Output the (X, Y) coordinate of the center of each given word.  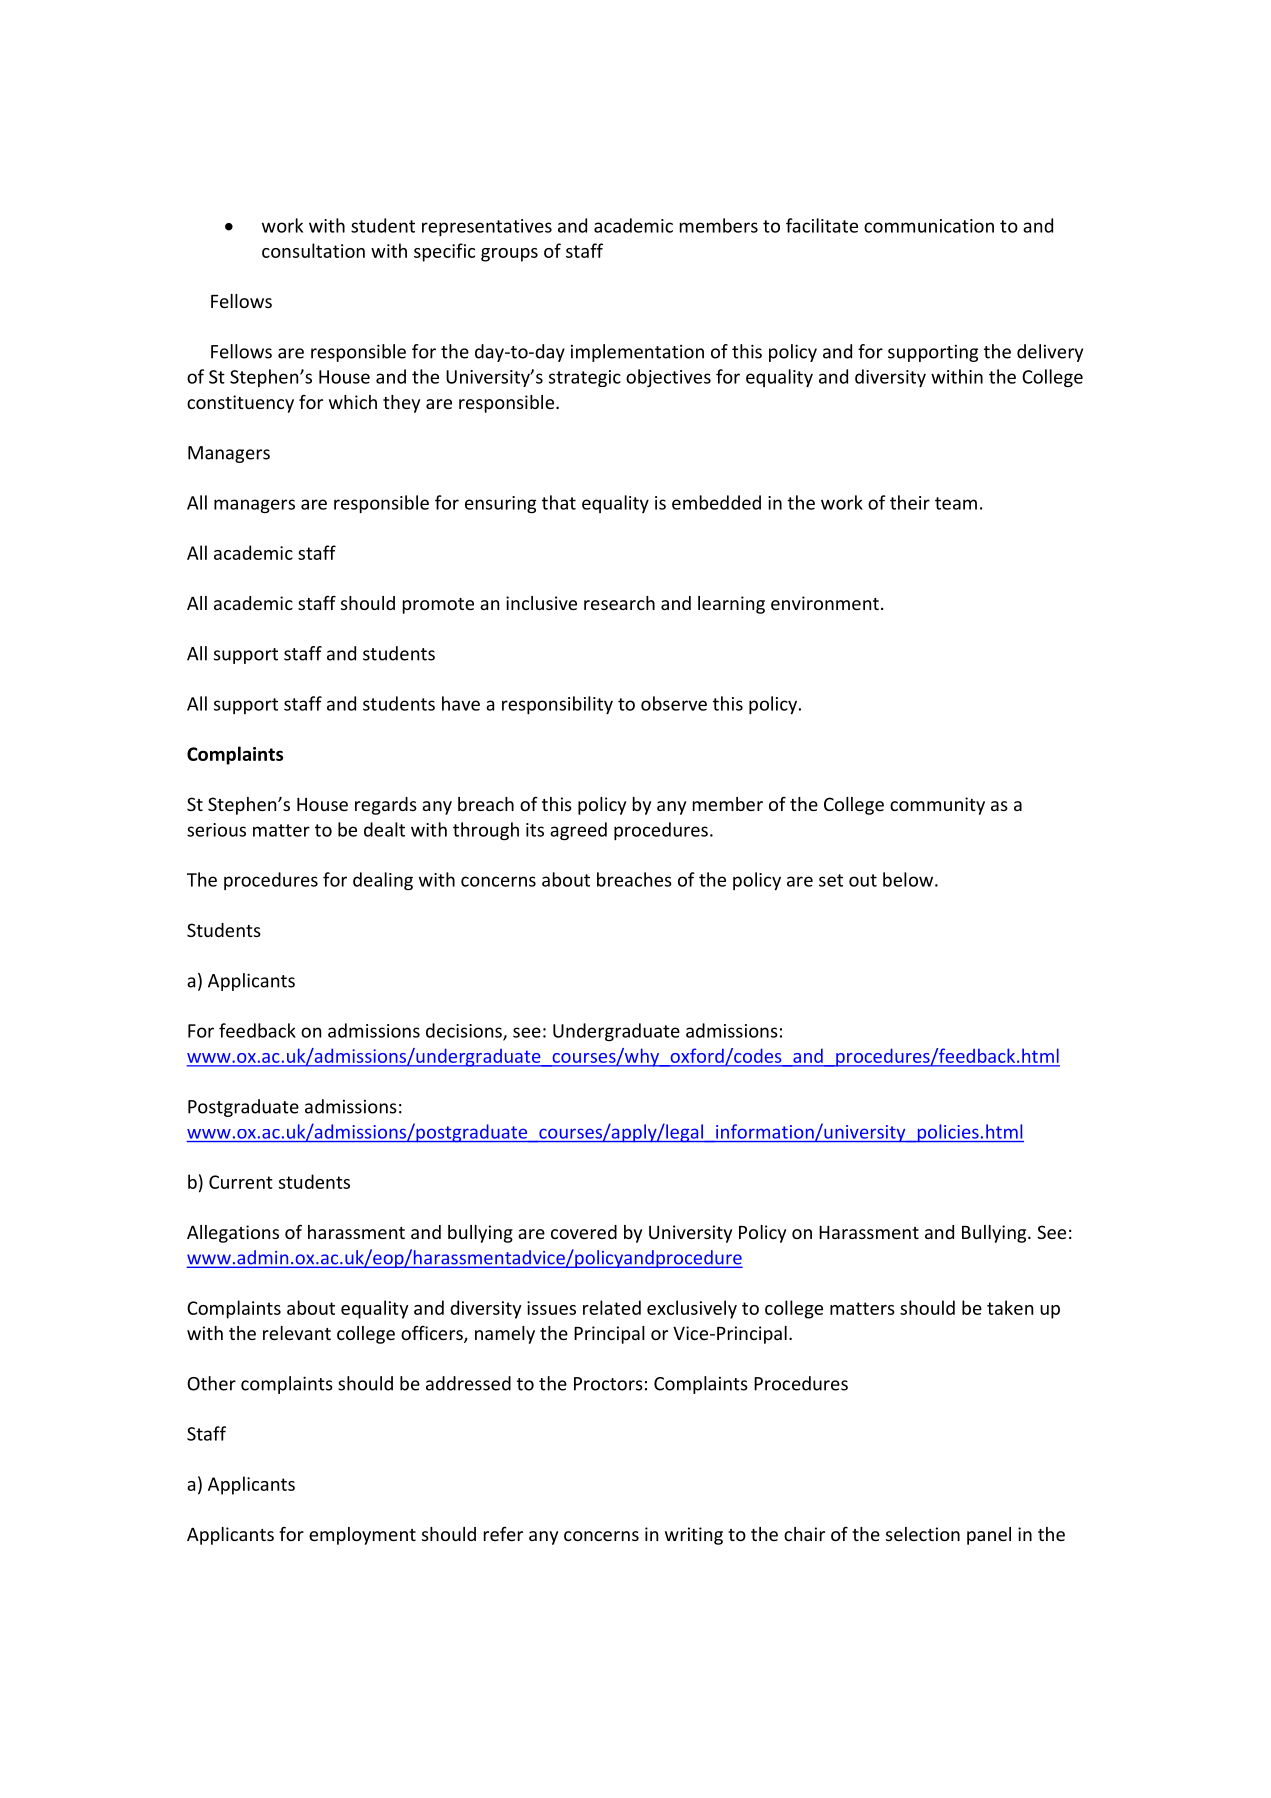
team (956, 503)
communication (929, 226)
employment (362, 1536)
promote (438, 606)
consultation (313, 250)
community (937, 806)
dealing (383, 881)
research (619, 603)
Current (241, 1182)
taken (1010, 1307)
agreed (578, 831)
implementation (637, 353)
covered (584, 1232)
